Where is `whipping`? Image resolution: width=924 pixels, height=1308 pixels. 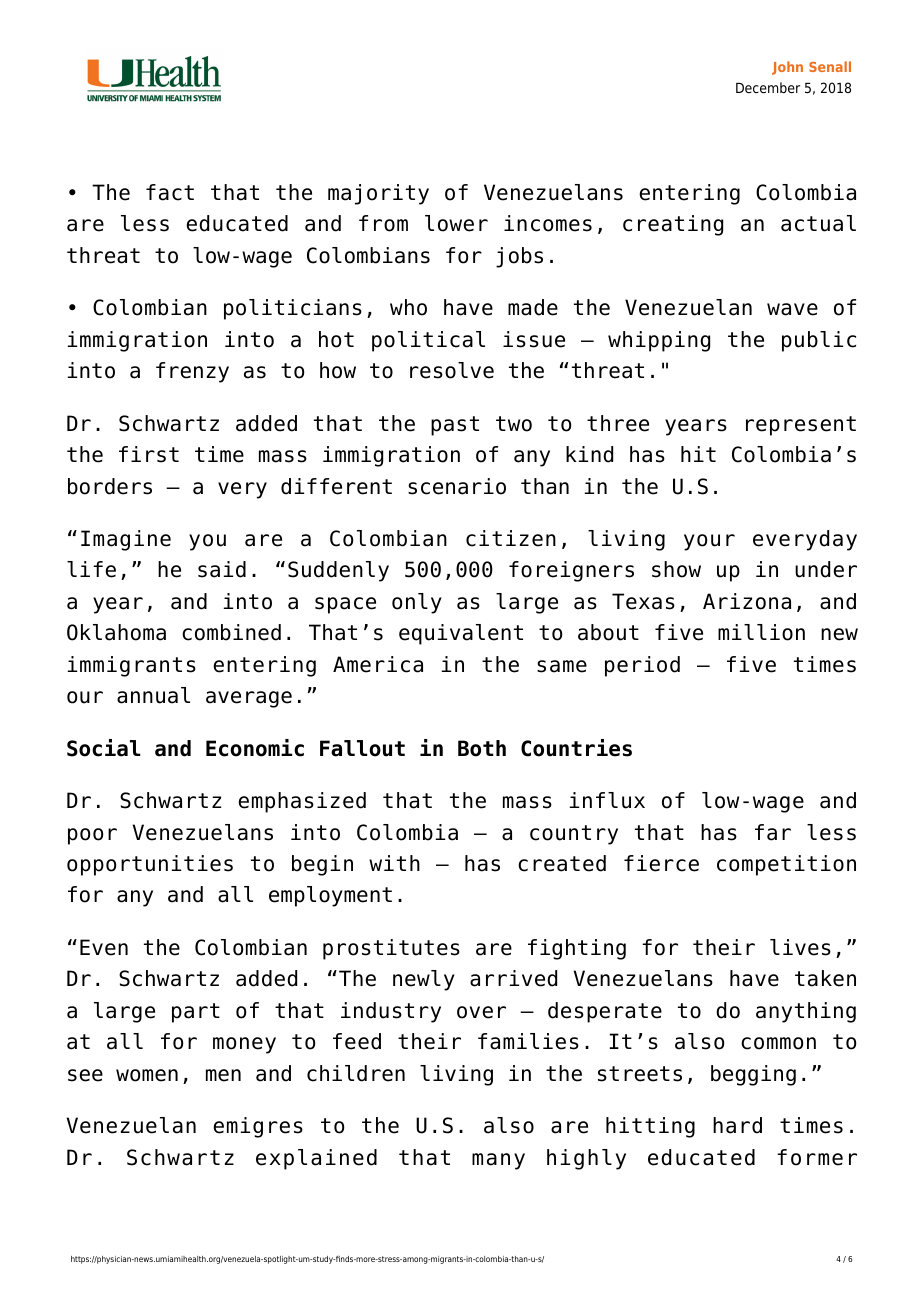
whipping is located at coordinates (659, 341).
